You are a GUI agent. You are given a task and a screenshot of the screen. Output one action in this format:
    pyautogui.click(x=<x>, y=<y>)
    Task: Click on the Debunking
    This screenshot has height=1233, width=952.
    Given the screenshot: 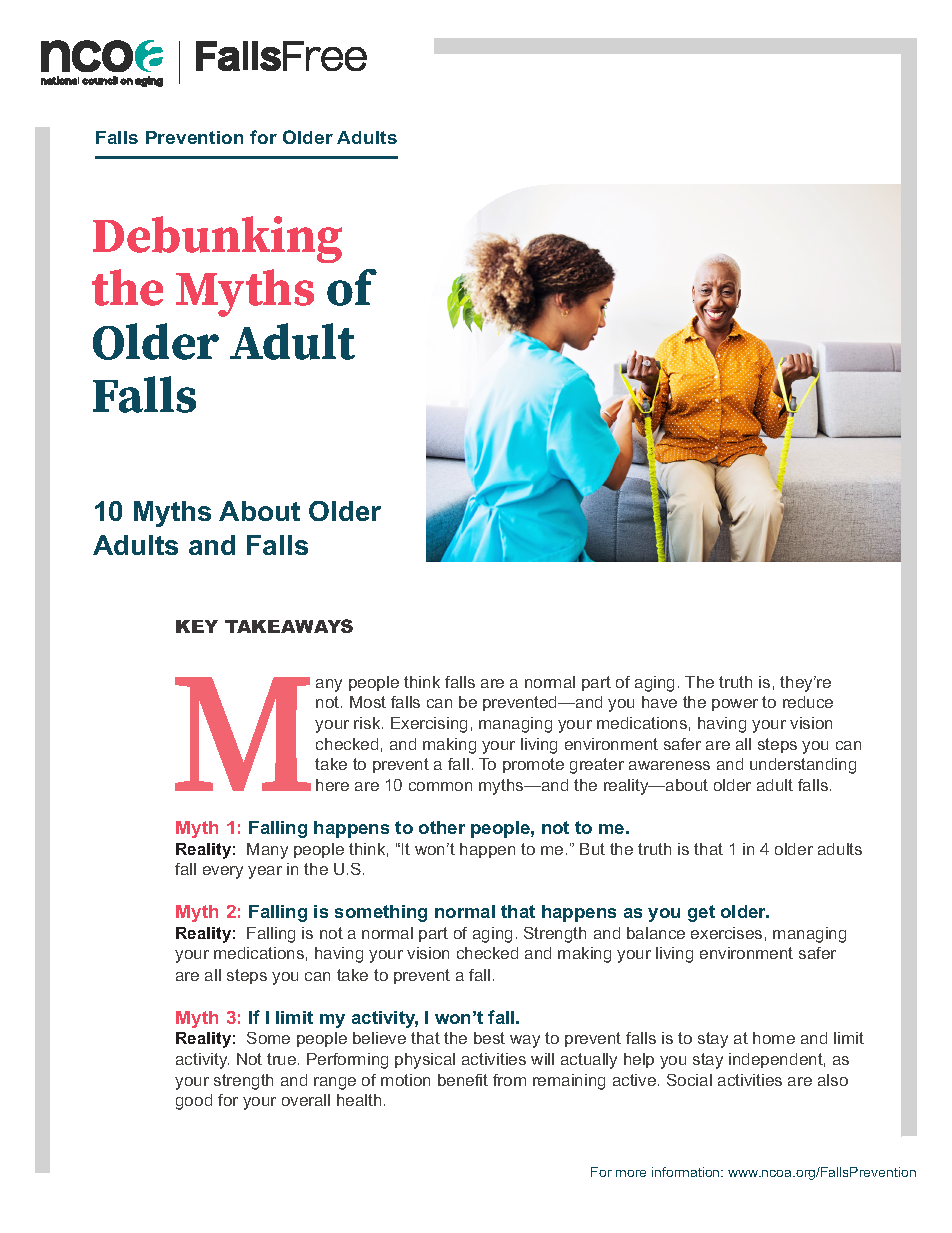 What is the action you would take?
    pyautogui.click(x=217, y=239)
